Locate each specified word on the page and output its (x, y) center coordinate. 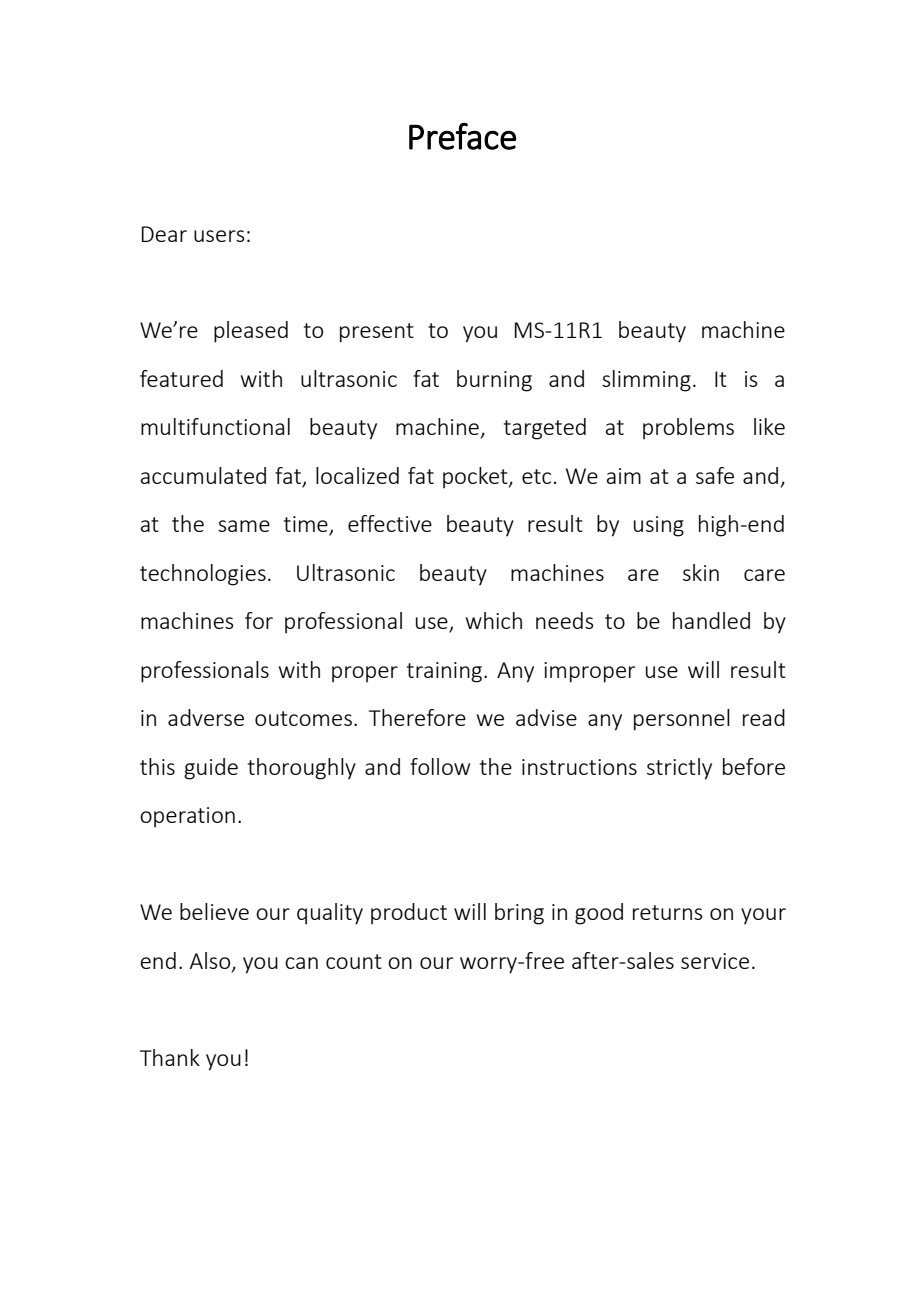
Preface (462, 136)
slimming (646, 381)
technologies (203, 575)
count (354, 961)
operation (187, 817)
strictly (679, 769)
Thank (170, 1057)
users (219, 236)
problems (688, 428)
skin (701, 572)
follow (440, 766)
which (494, 620)
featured (181, 378)
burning (494, 381)
